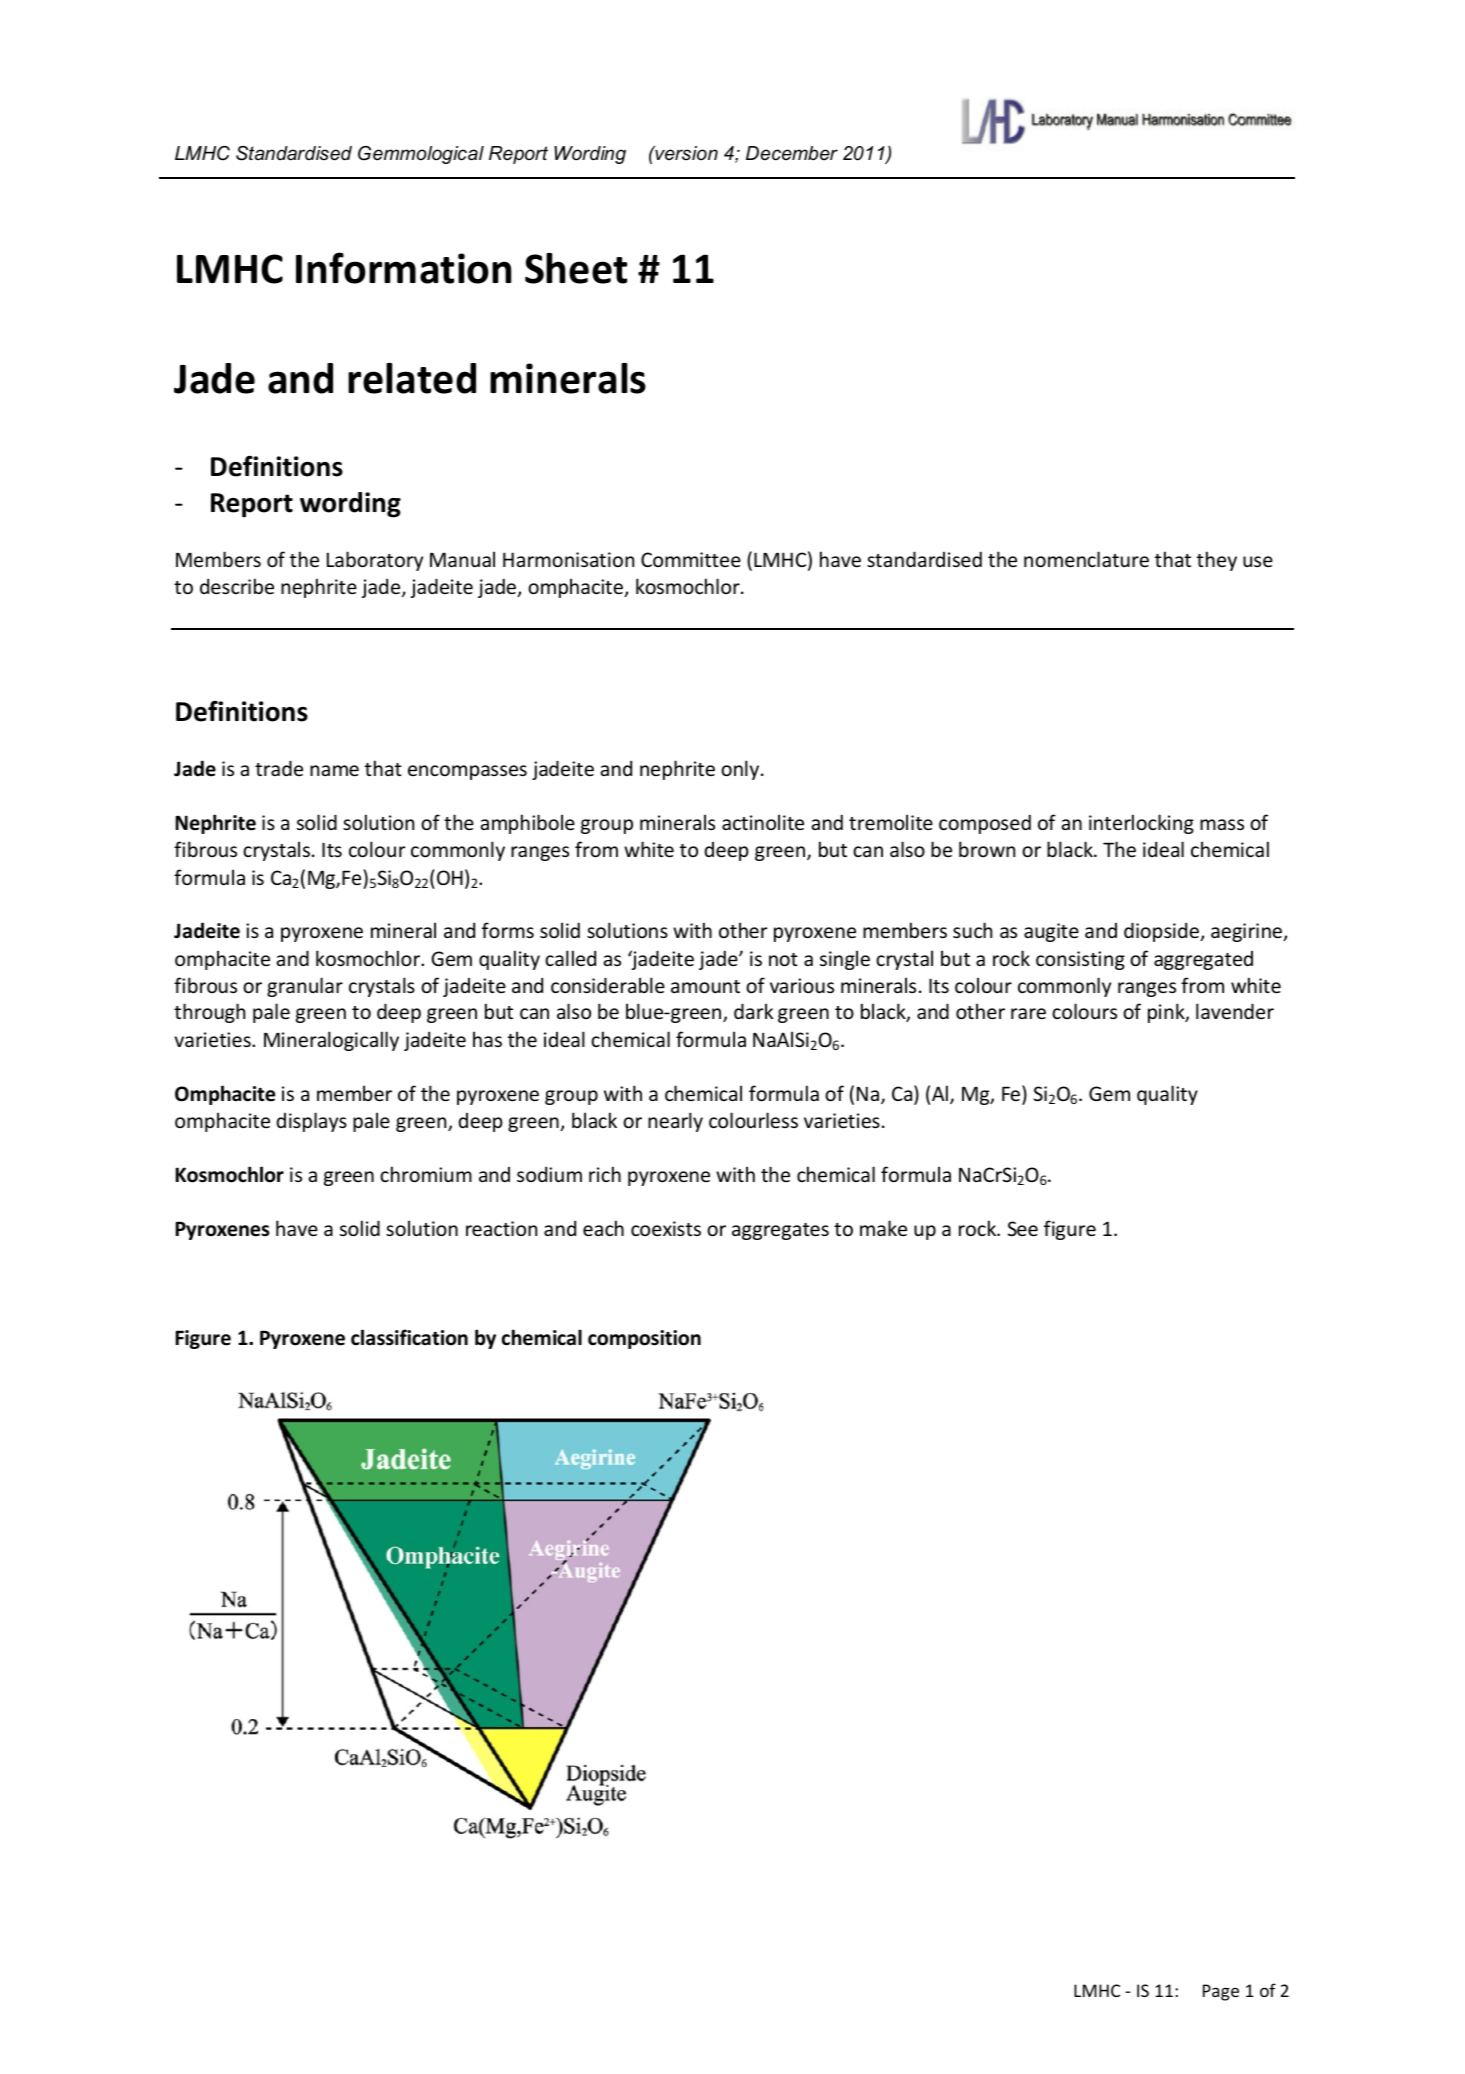  What do you see at coordinates (1163, 932) in the screenshot?
I see `diopside` at bounding box center [1163, 932].
